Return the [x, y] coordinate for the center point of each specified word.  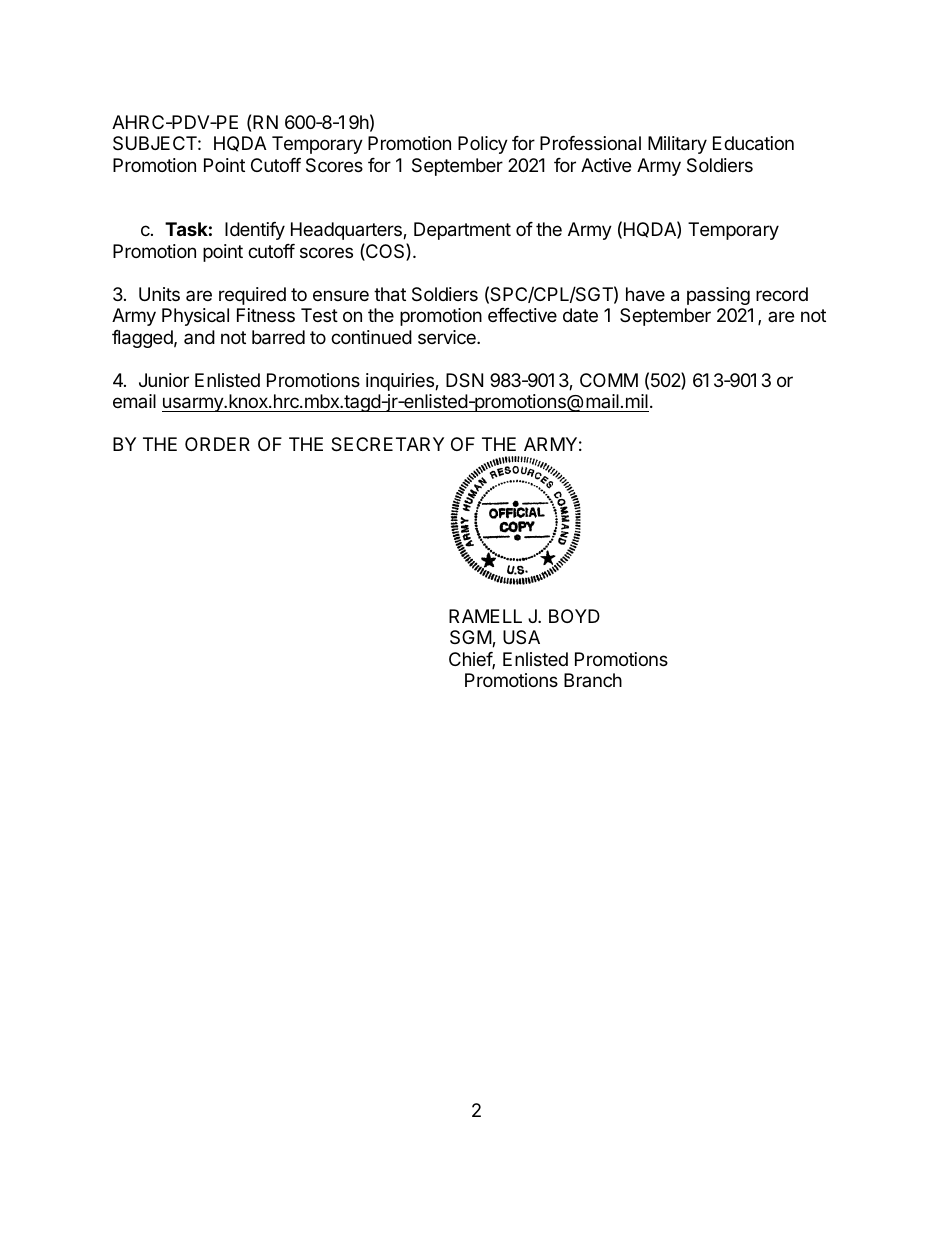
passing [718, 296]
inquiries [401, 382]
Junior [164, 380]
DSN [464, 380]
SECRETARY [387, 444]
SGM [471, 638]
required [252, 296]
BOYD [574, 616]
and [199, 337]
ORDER [217, 444]
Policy [483, 145]
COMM [609, 380]
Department [462, 231]
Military [677, 145]
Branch [593, 680]
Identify [255, 231]
